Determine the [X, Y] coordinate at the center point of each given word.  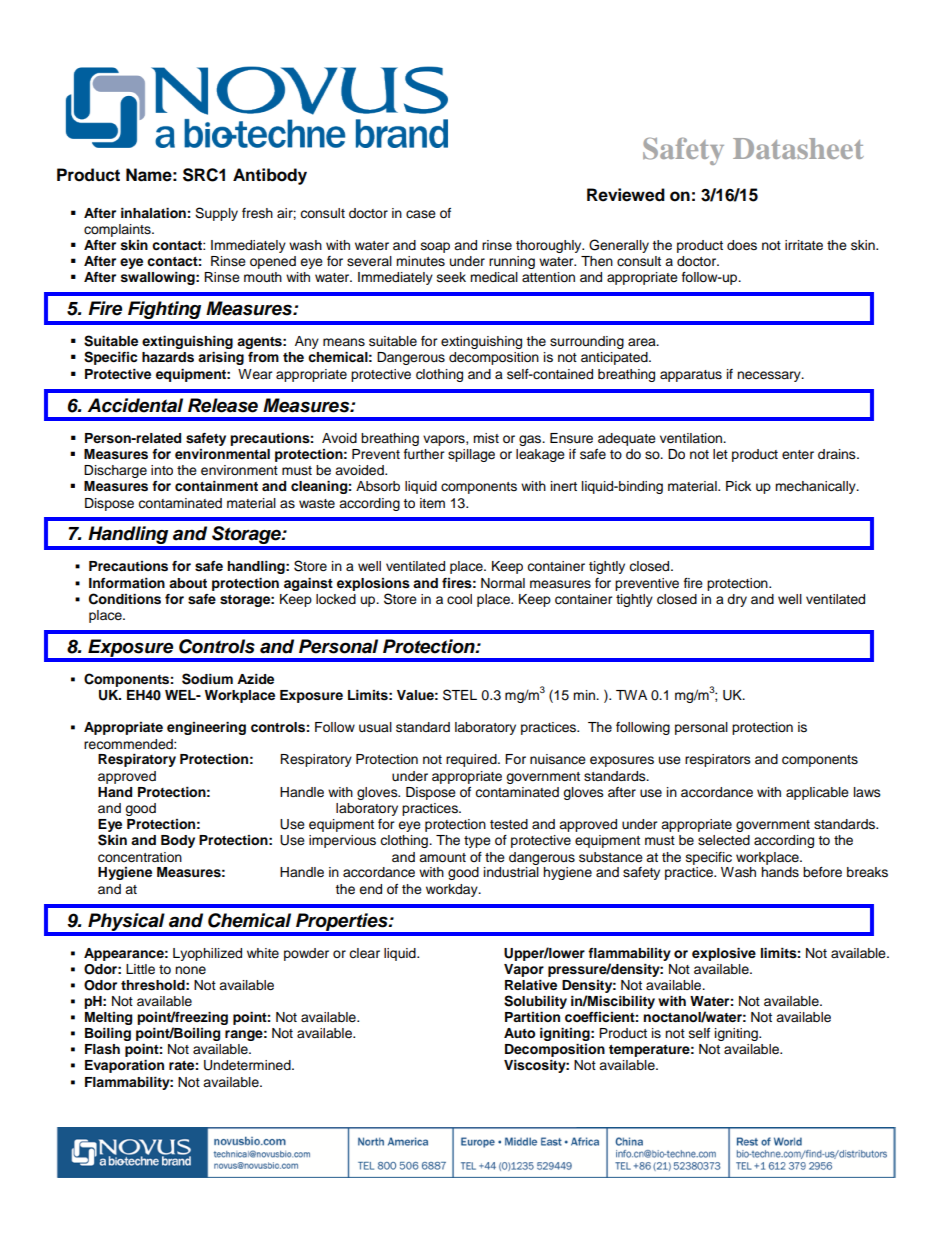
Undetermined [248, 1065]
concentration [140, 857]
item [432, 503]
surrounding [587, 342]
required [472, 760]
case [421, 214]
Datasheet [798, 148]
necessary [770, 376]
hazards [168, 357]
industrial [511, 872]
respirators [718, 760]
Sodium [207, 679]
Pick [738, 486]
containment [216, 486]
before [822, 872]
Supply [216, 214]
